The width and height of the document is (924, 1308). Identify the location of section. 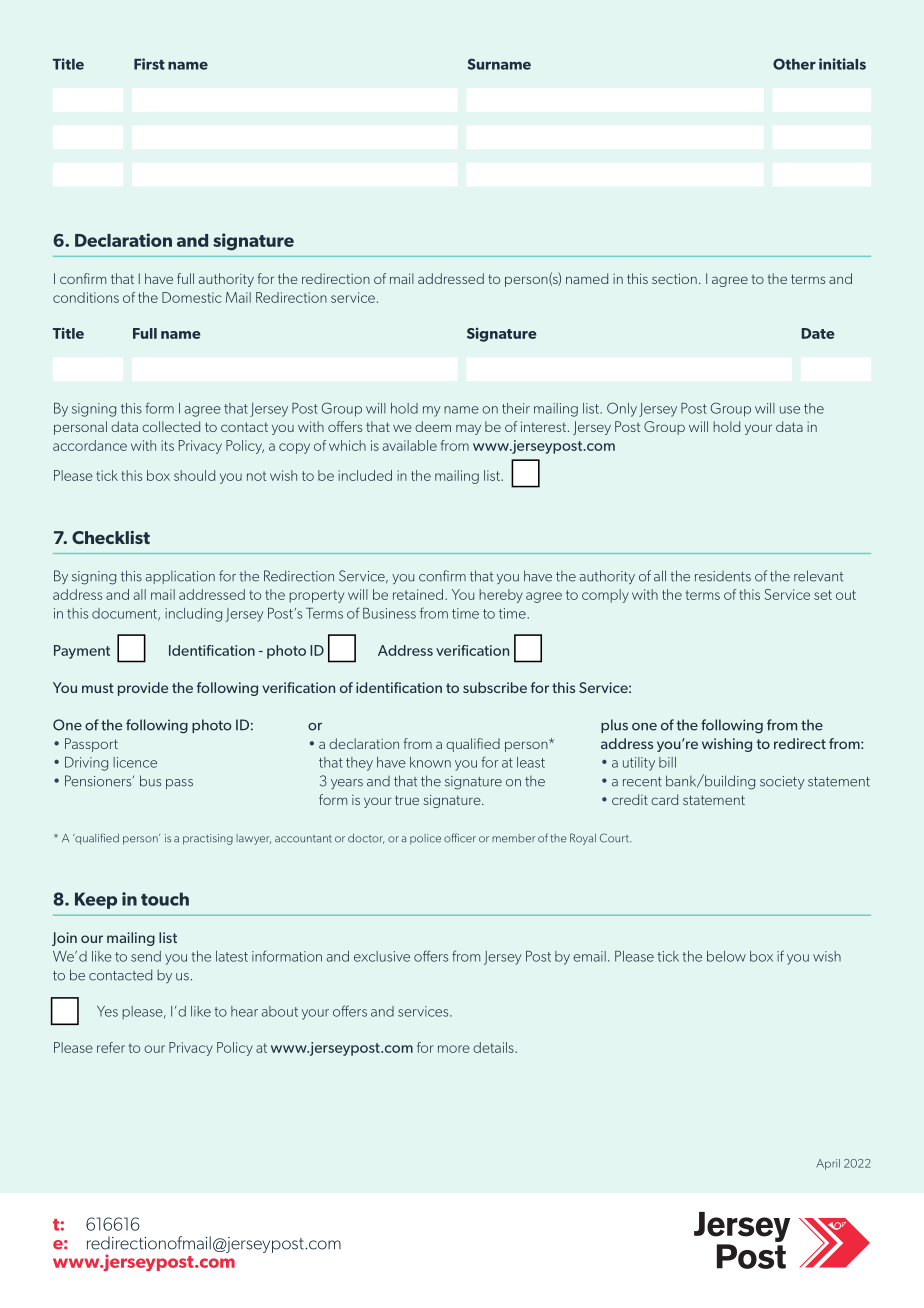
(674, 278).
